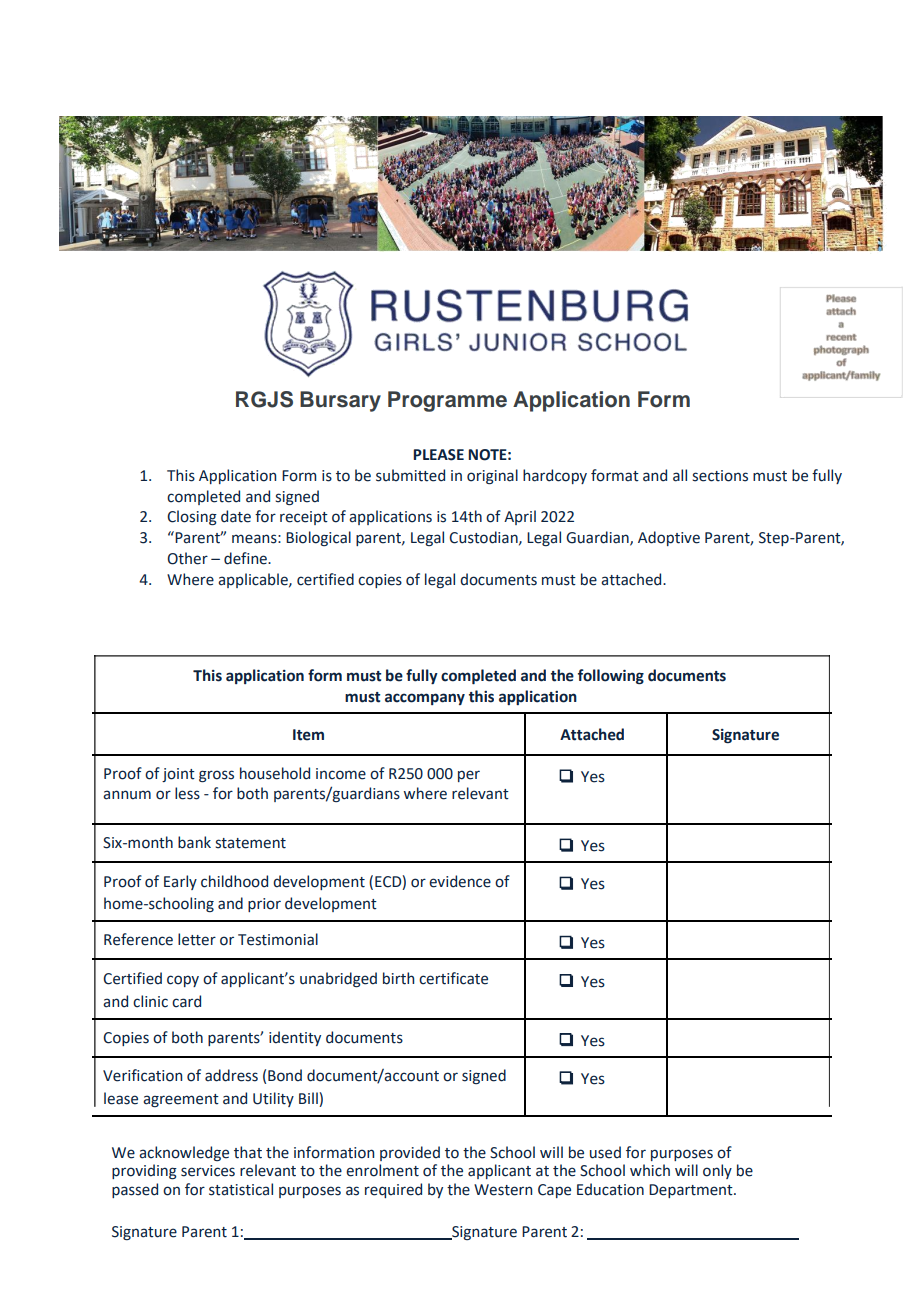 Image resolution: width=924 pixels, height=1305 pixels. Describe the element at coordinates (425, 699) in the document. I see `accompany` at that location.
